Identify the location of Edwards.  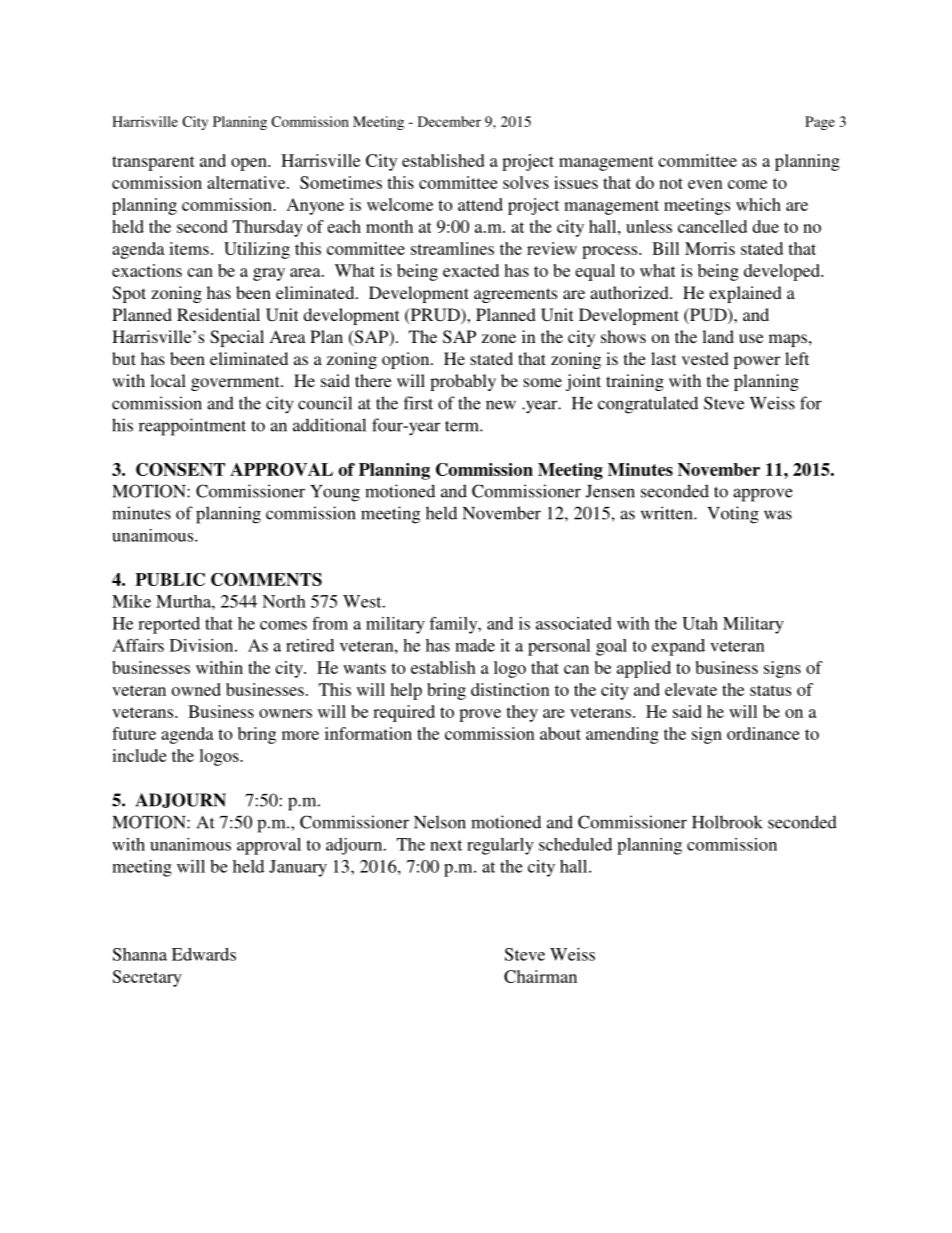
(204, 954).
